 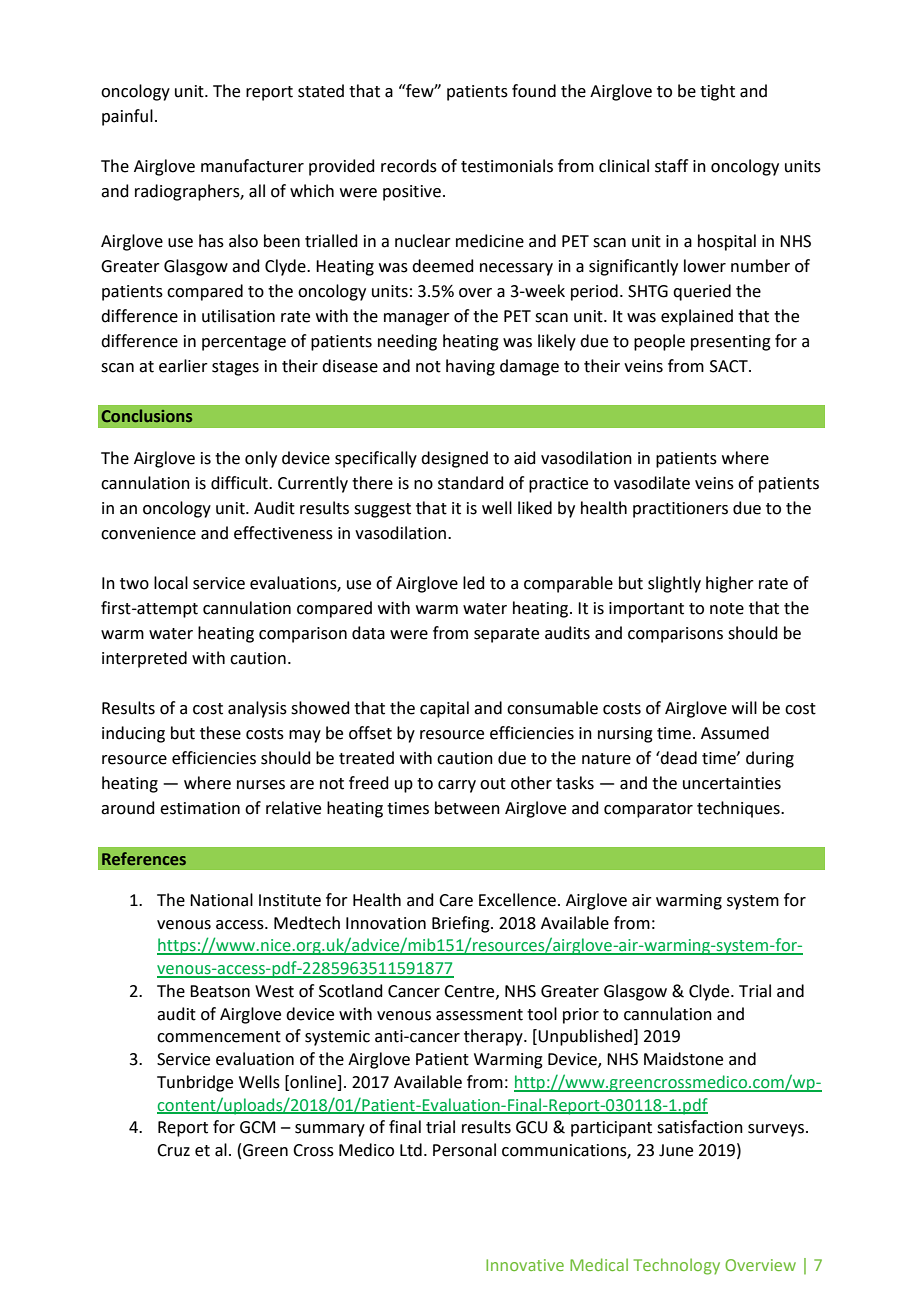 What do you see at coordinates (717, 92) in the screenshot?
I see `tight` at bounding box center [717, 92].
